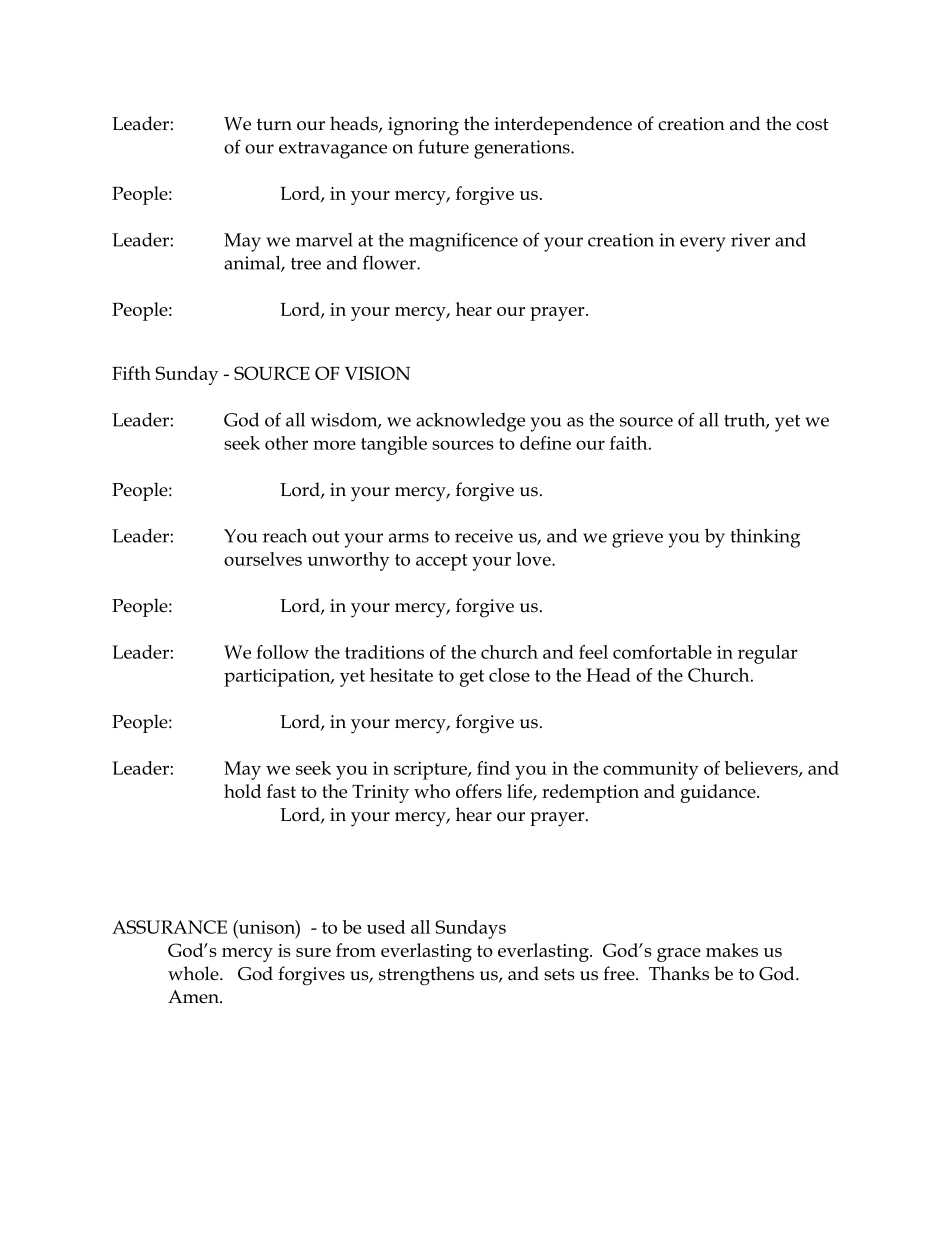 This screenshot has width=952, height=1233. I want to click on strengthens, so click(426, 976).
